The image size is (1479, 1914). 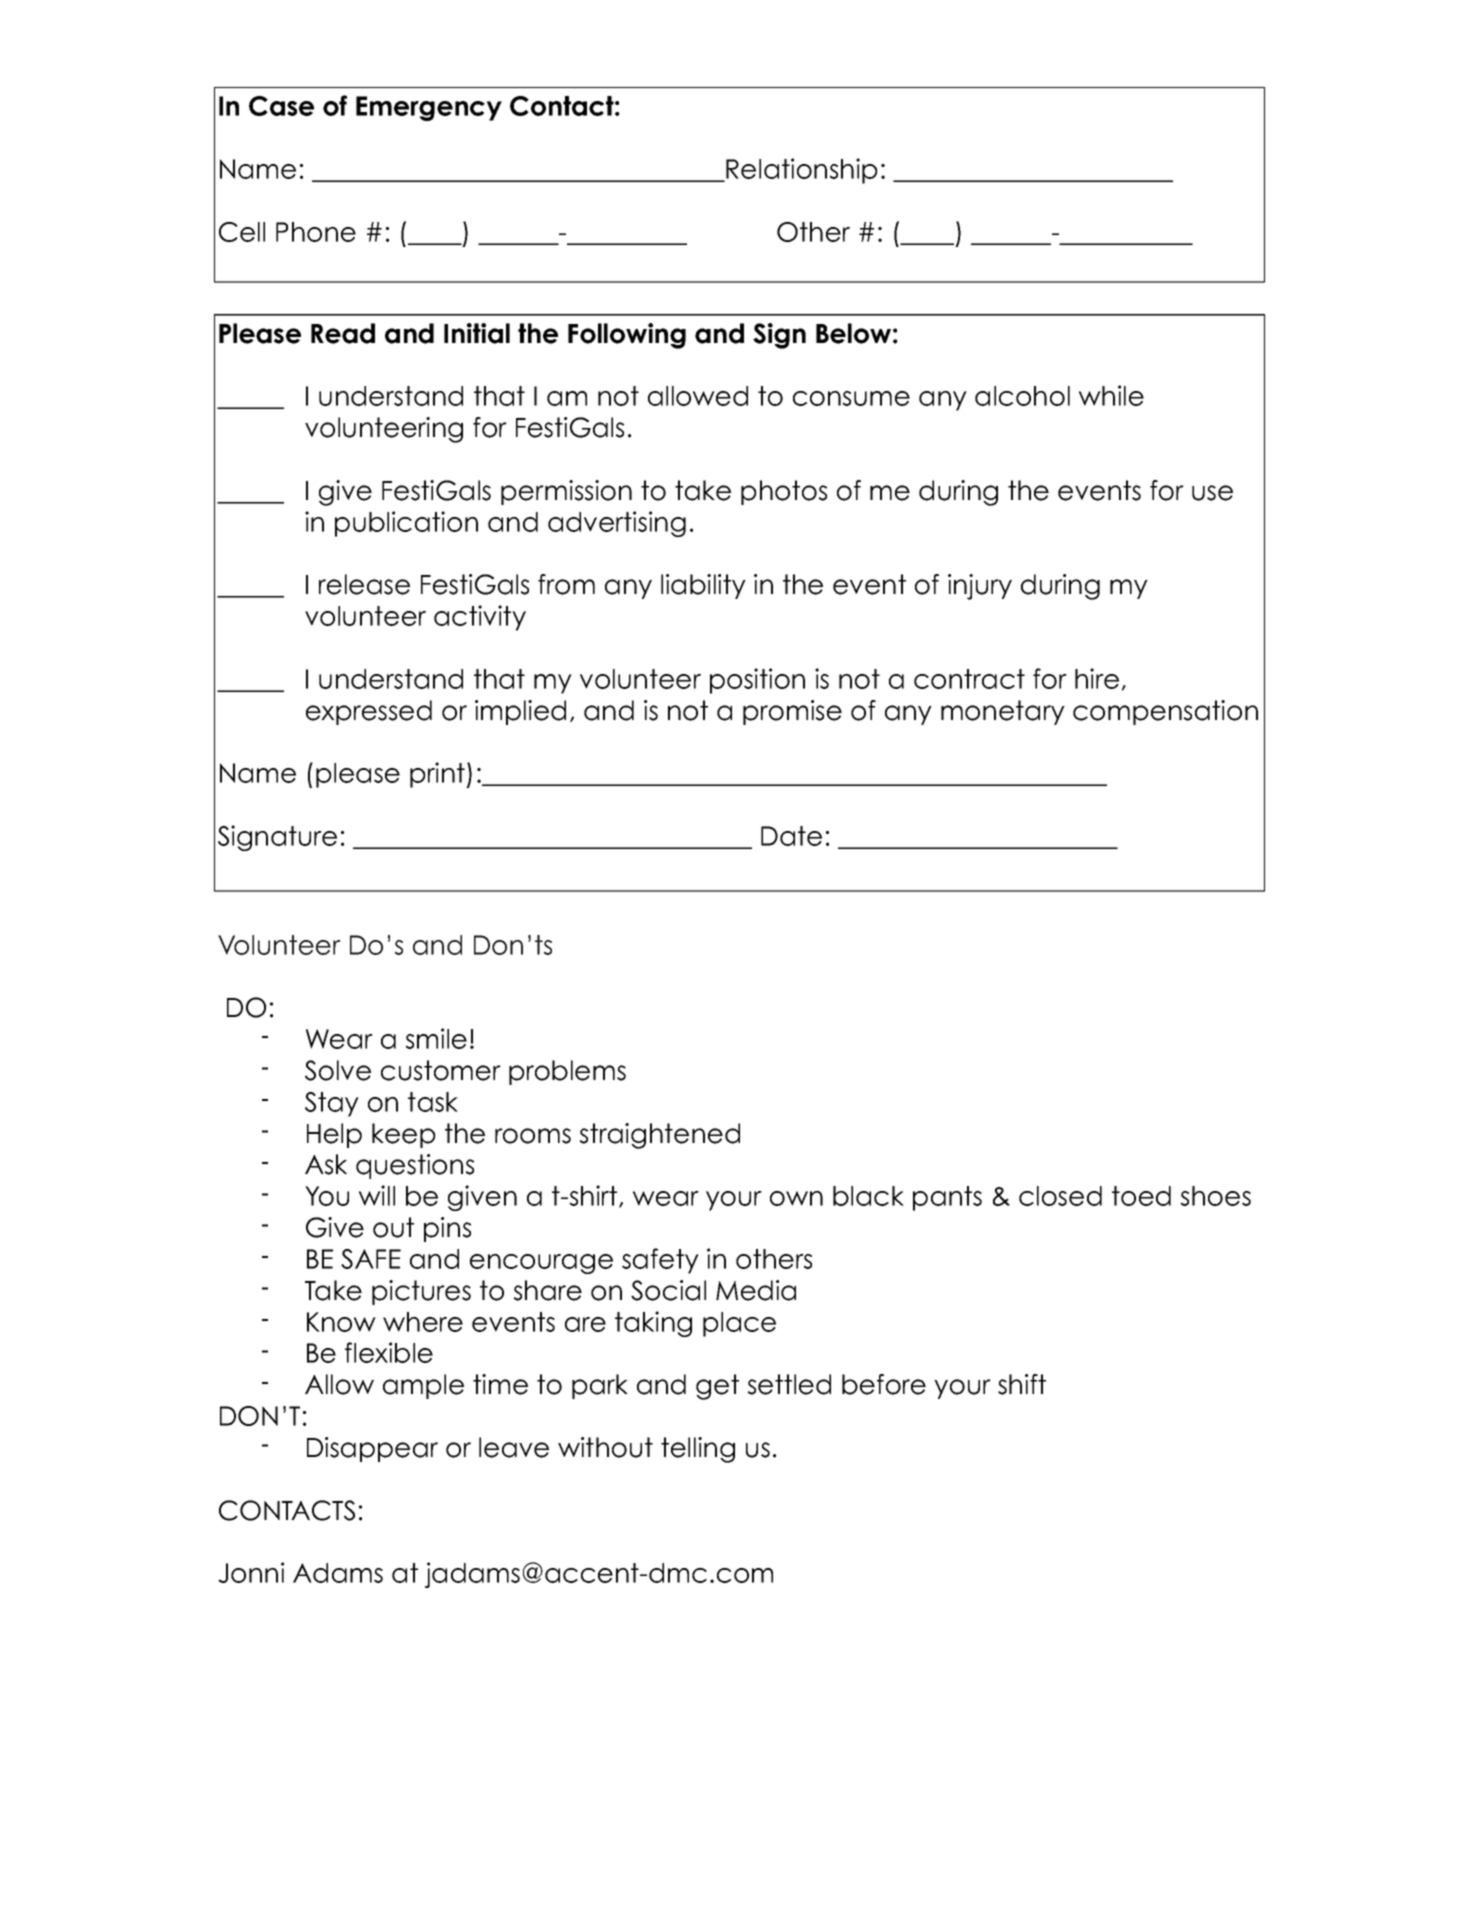 What do you see at coordinates (791, 836) in the screenshot?
I see `Date` at bounding box center [791, 836].
